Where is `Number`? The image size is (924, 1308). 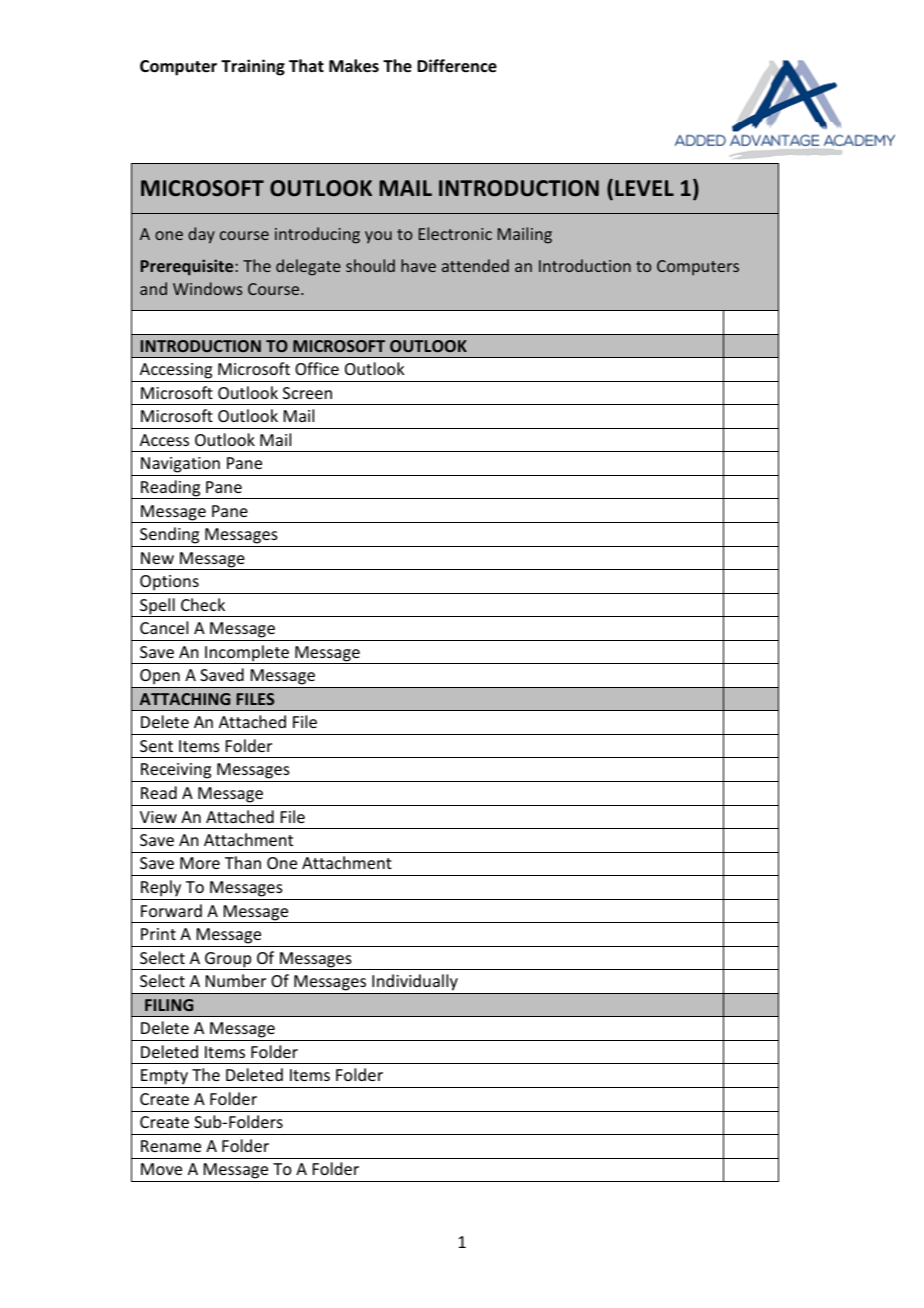
Number is located at coordinates (236, 980).
